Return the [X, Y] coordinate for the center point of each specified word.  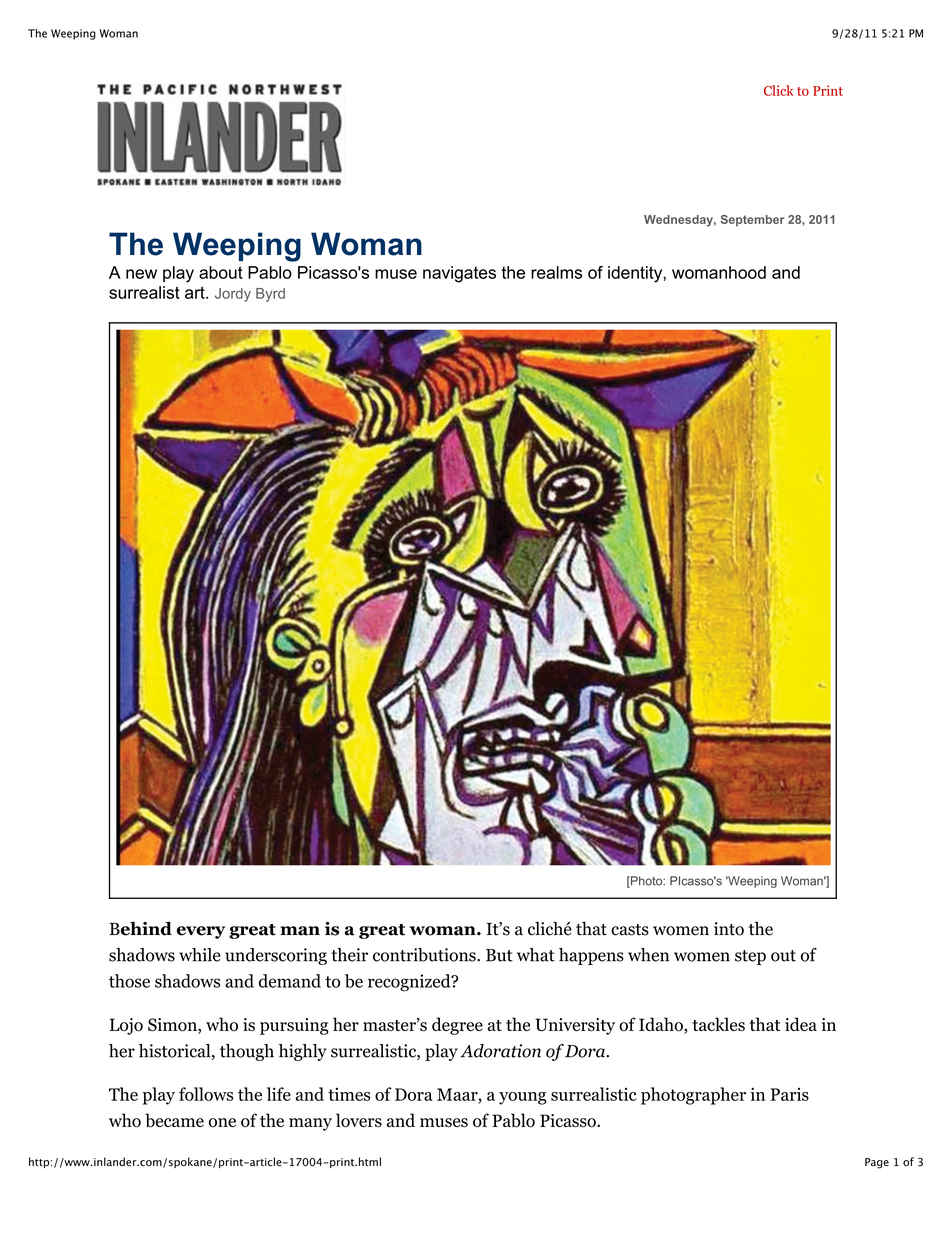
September [752, 221]
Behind [141, 929]
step [750, 957]
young [523, 1098]
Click [779, 90]
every [201, 932]
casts [630, 930]
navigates [459, 274]
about [221, 272]
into [729, 929]
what [536, 955]
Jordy [233, 295]
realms [556, 272]
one [222, 1123]
